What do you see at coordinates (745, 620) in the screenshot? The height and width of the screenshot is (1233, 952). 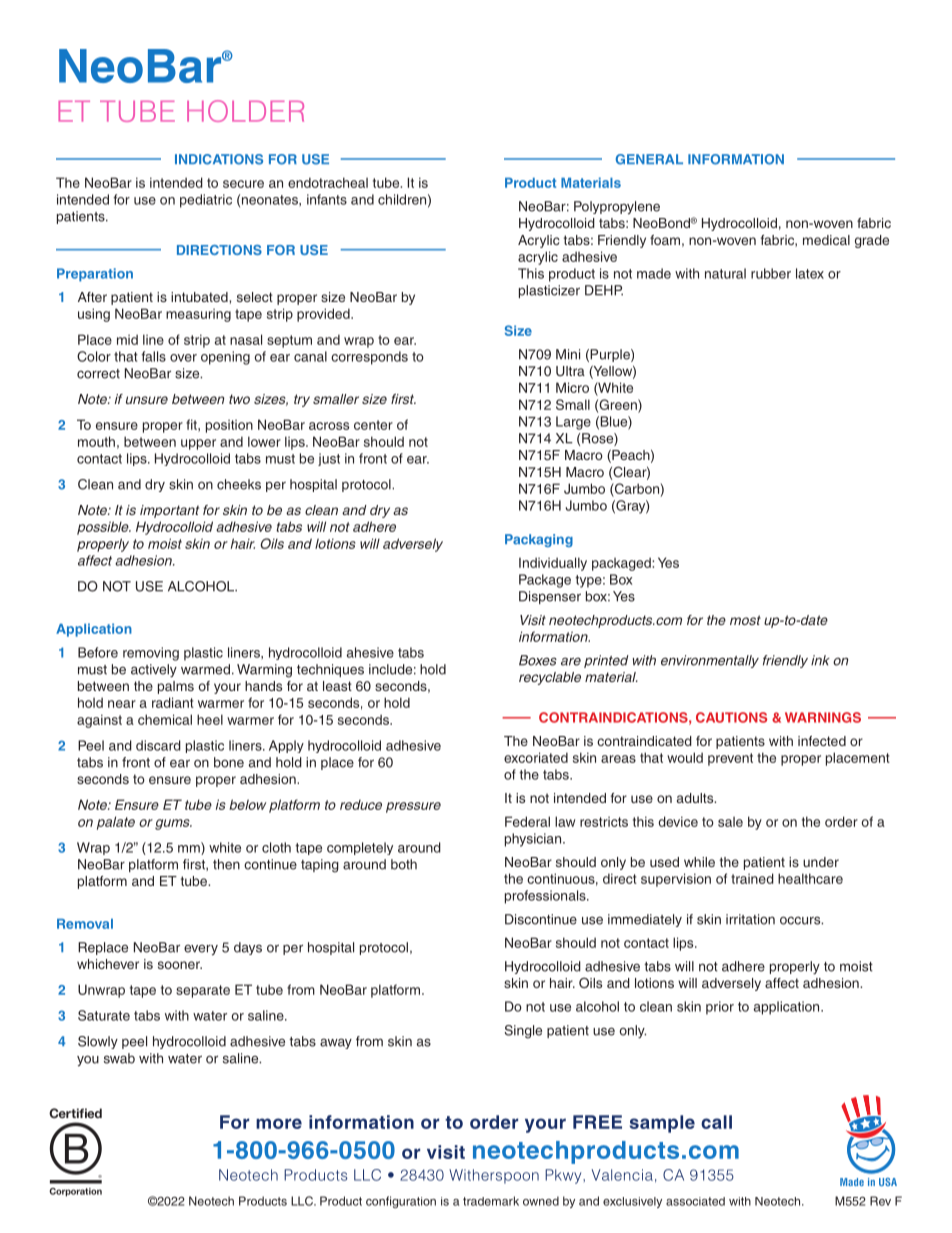 I see `most` at bounding box center [745, 620].
